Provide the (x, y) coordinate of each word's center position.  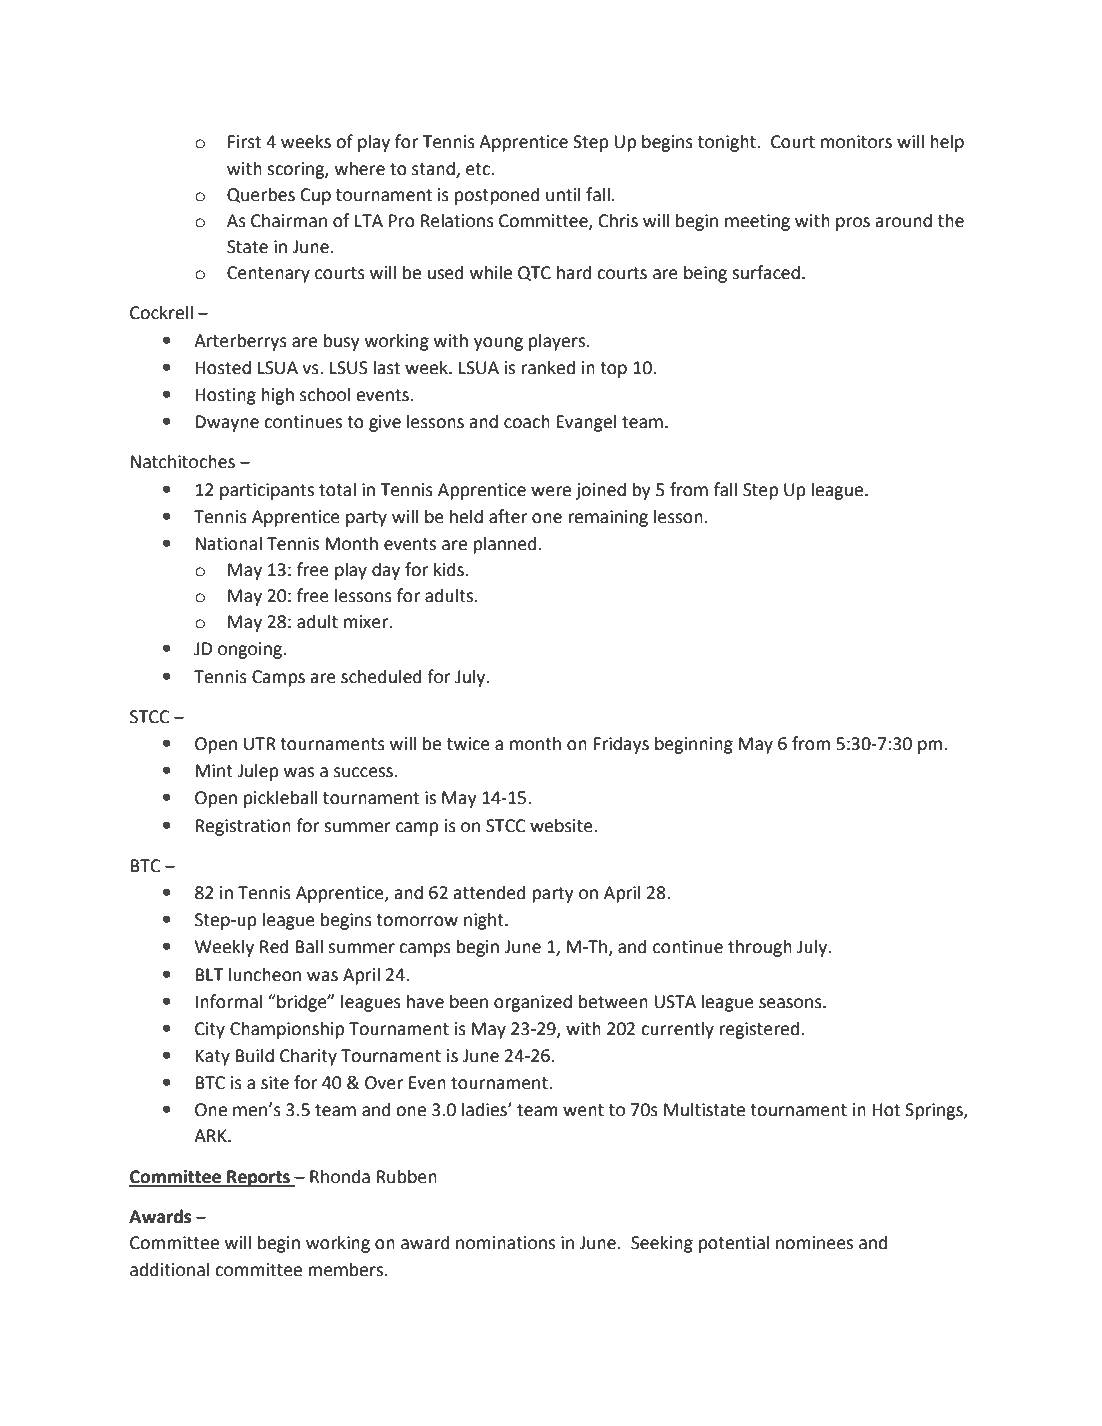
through (760, 948)
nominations (505, 1243)
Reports (258, 1178)
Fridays (621, 745)
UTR (260, 744)
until (563, 194)
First (244, 142)
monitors (856, 142)
